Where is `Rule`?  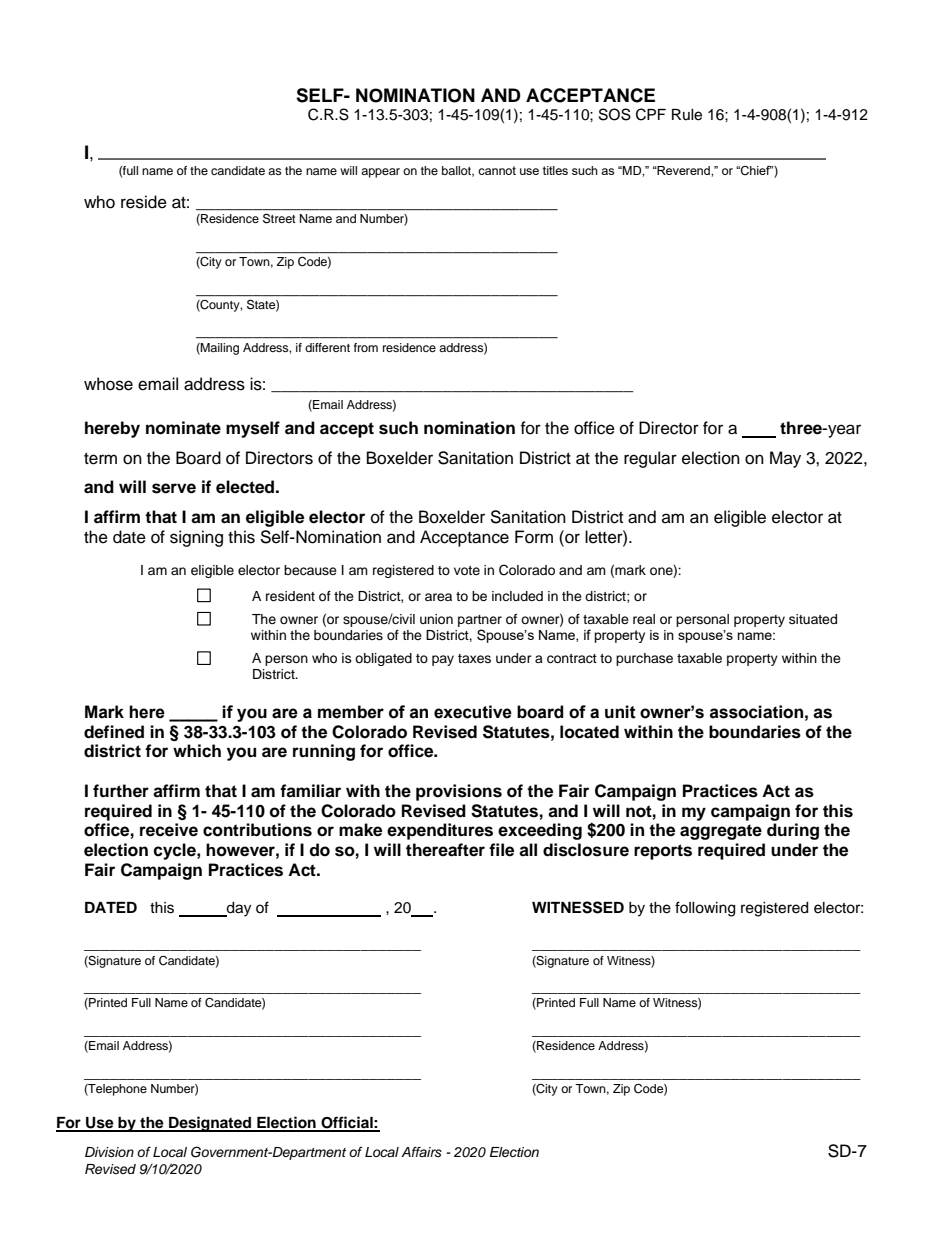 Rule is located at coordinates (687, 115).
